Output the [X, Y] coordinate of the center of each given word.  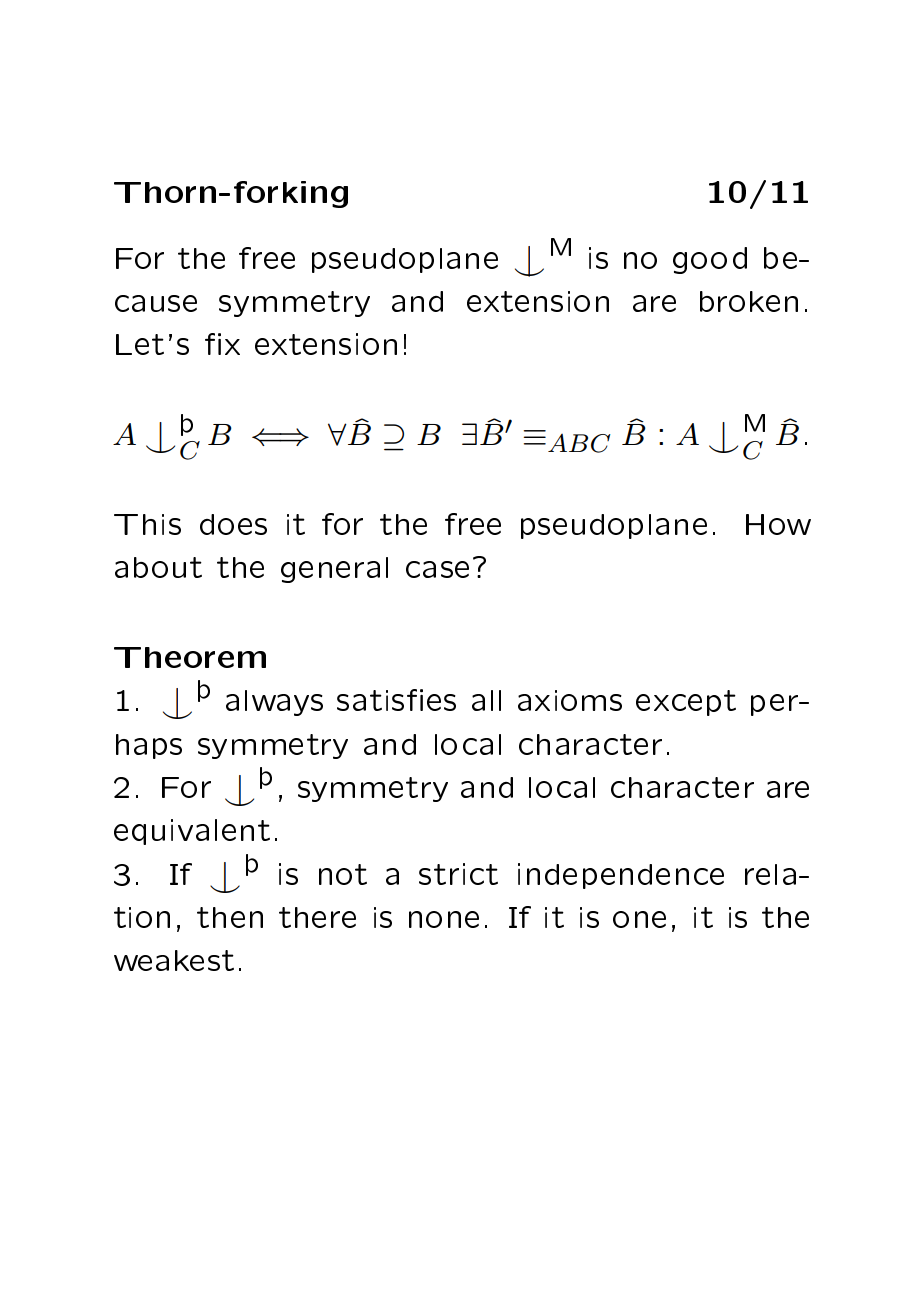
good [710, 260]
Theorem [190, 657]
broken [749, 301]
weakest [174, 960]
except [686, 703]
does [233, 524]
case [437, 569]
